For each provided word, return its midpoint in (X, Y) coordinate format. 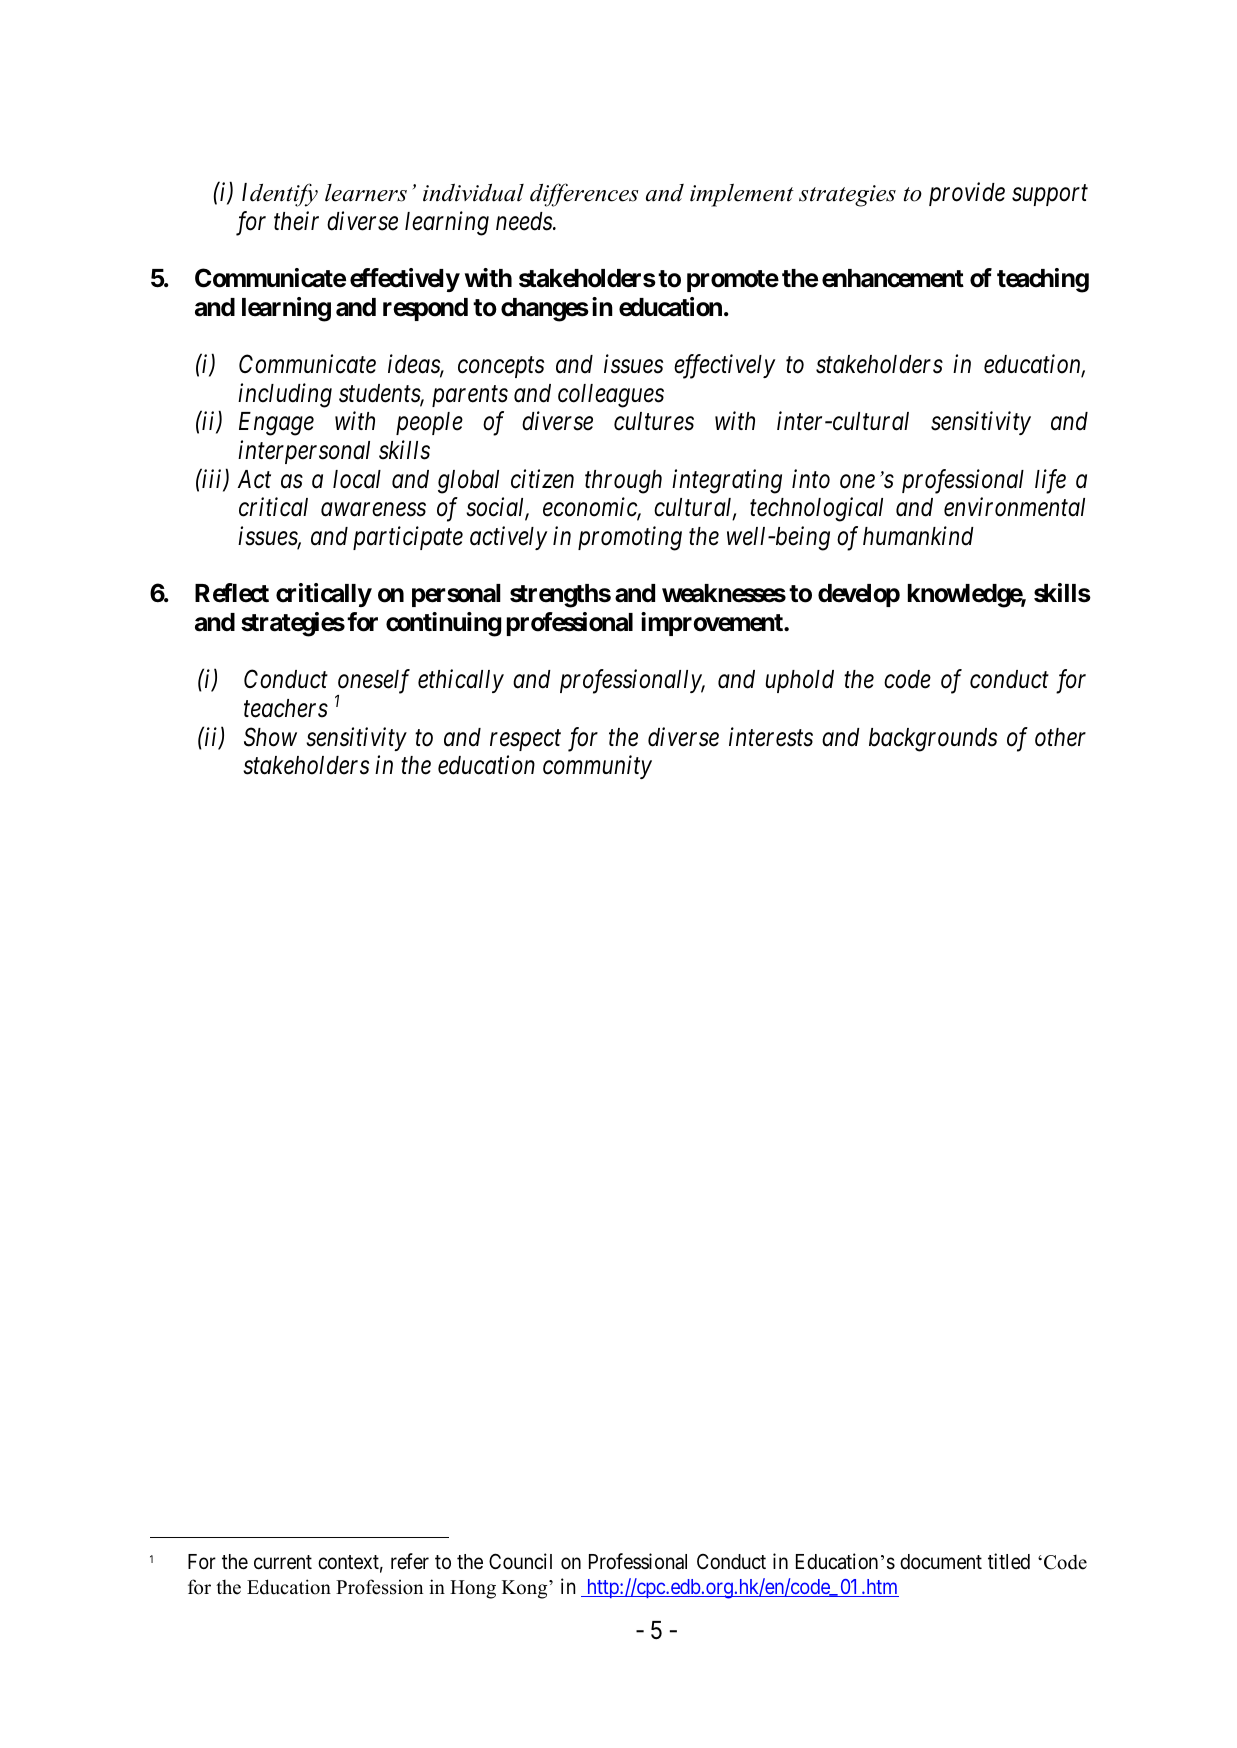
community (597, 767)
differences (584, 195)
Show (270, 737)
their (296, 221)
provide (967, 194)
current (283, 1562)
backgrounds (933, 740)
